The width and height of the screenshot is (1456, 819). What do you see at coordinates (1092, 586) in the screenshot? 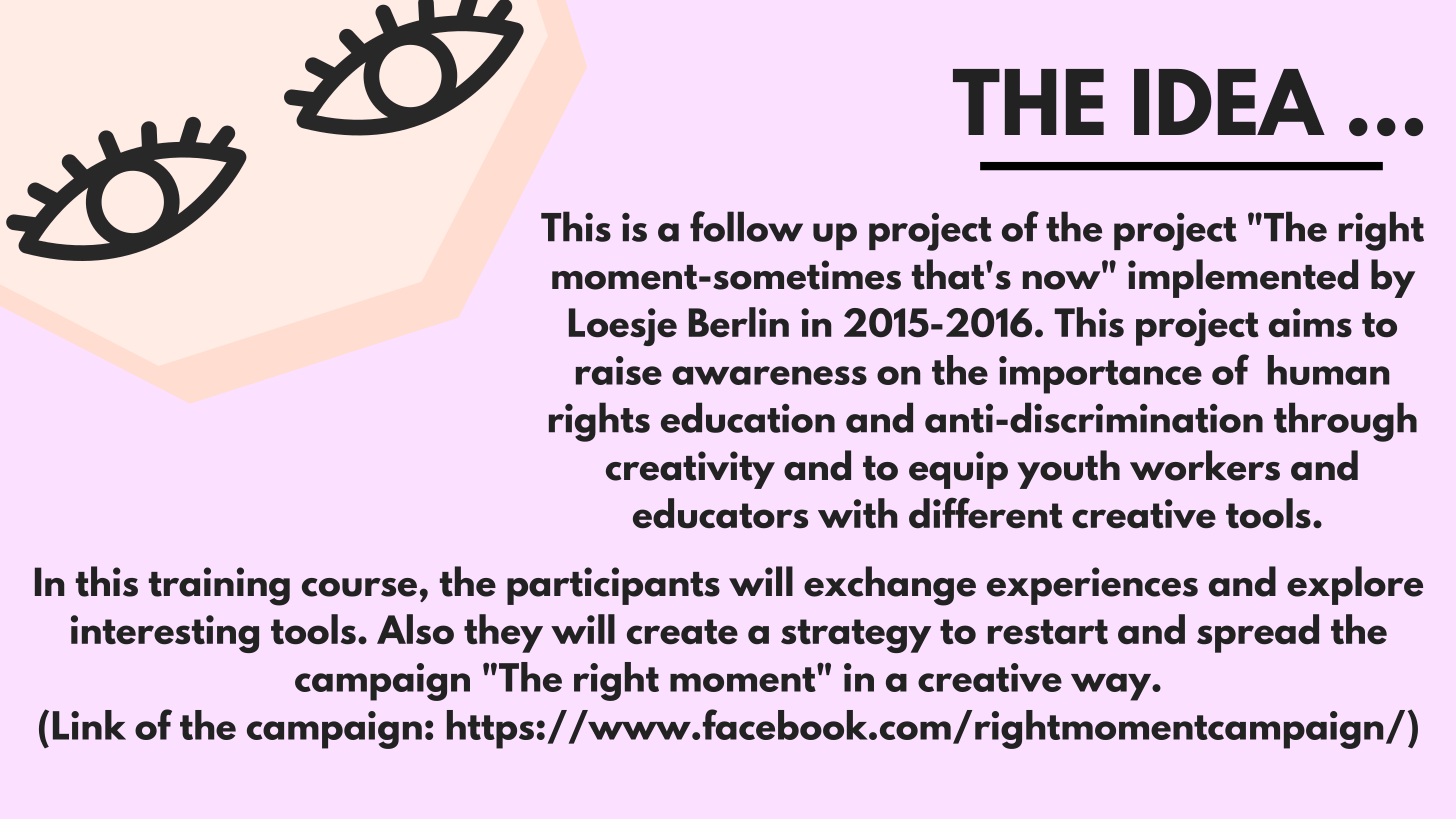
I see `experiences` at bounding box center [1092, 586].
